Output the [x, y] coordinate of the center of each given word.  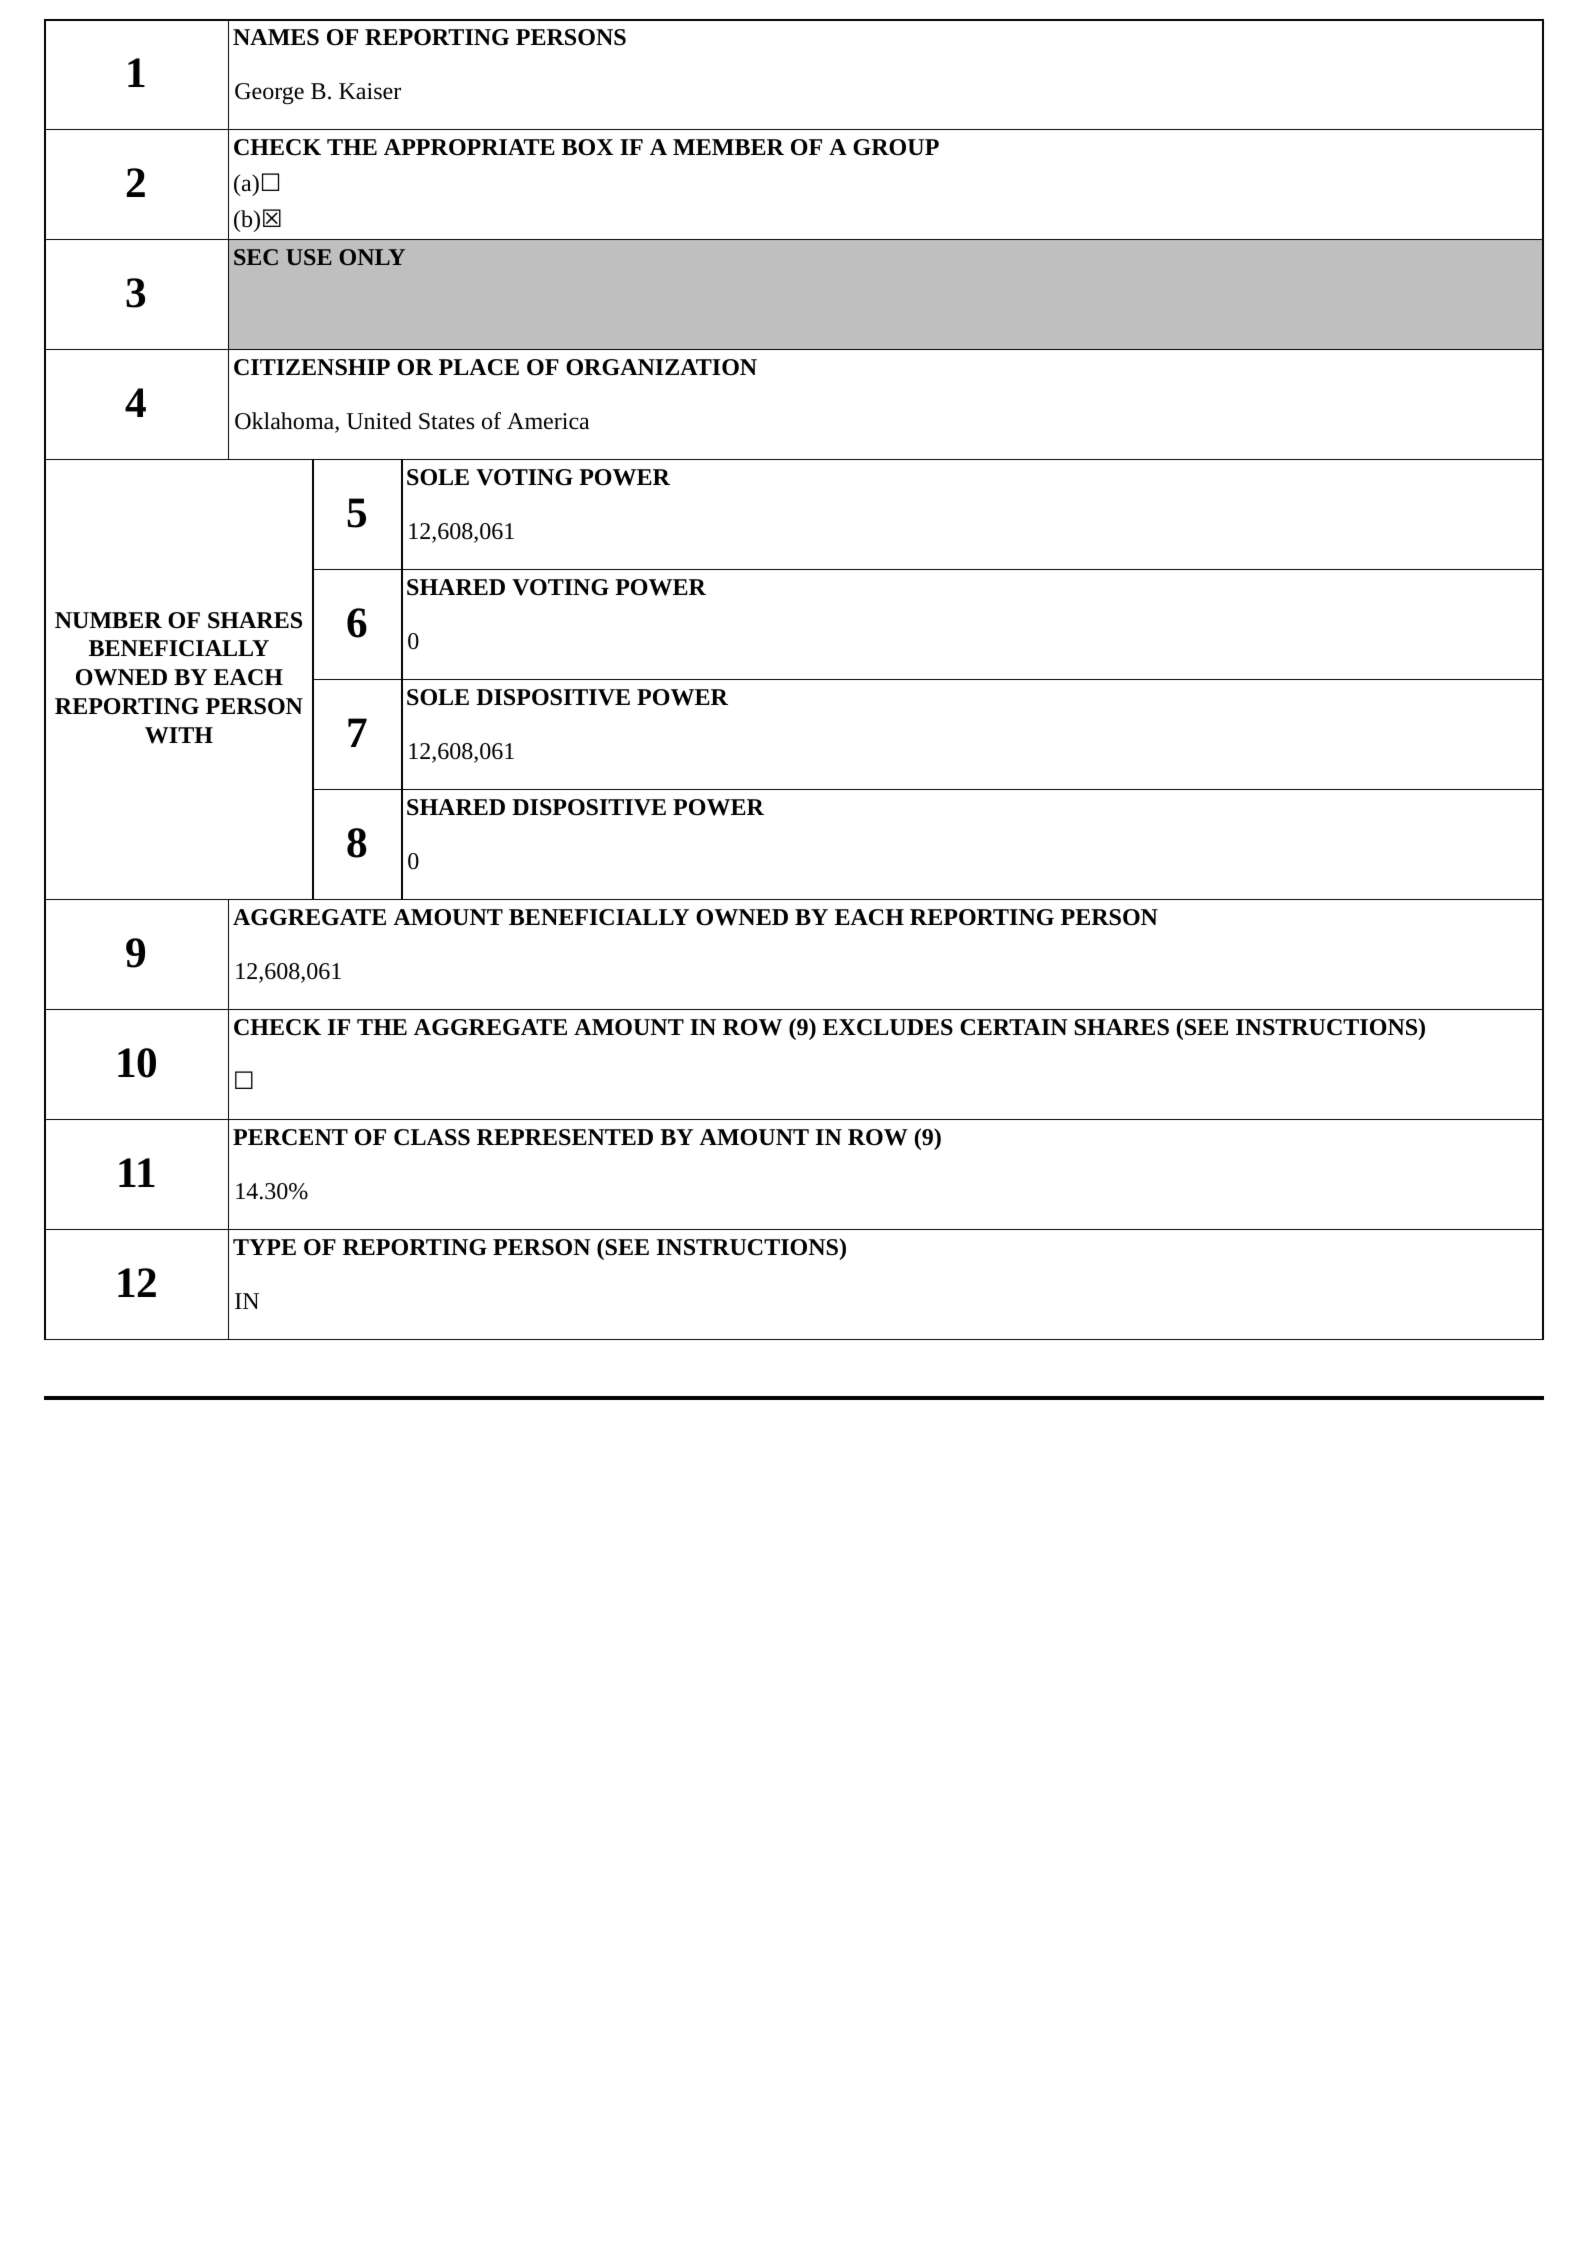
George [269, 93]
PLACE [479, 367]
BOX [588, 147]
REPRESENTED [565, 1137]
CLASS [432, 1137]
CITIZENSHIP [312, 367]
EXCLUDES [888, 1027]
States [447, 421]
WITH [179, 735]
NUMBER [108, 620]
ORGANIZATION [661, 367]
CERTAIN [1014, 1027]
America [548, 421]
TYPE [264, 1247]
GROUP [896, 147]
